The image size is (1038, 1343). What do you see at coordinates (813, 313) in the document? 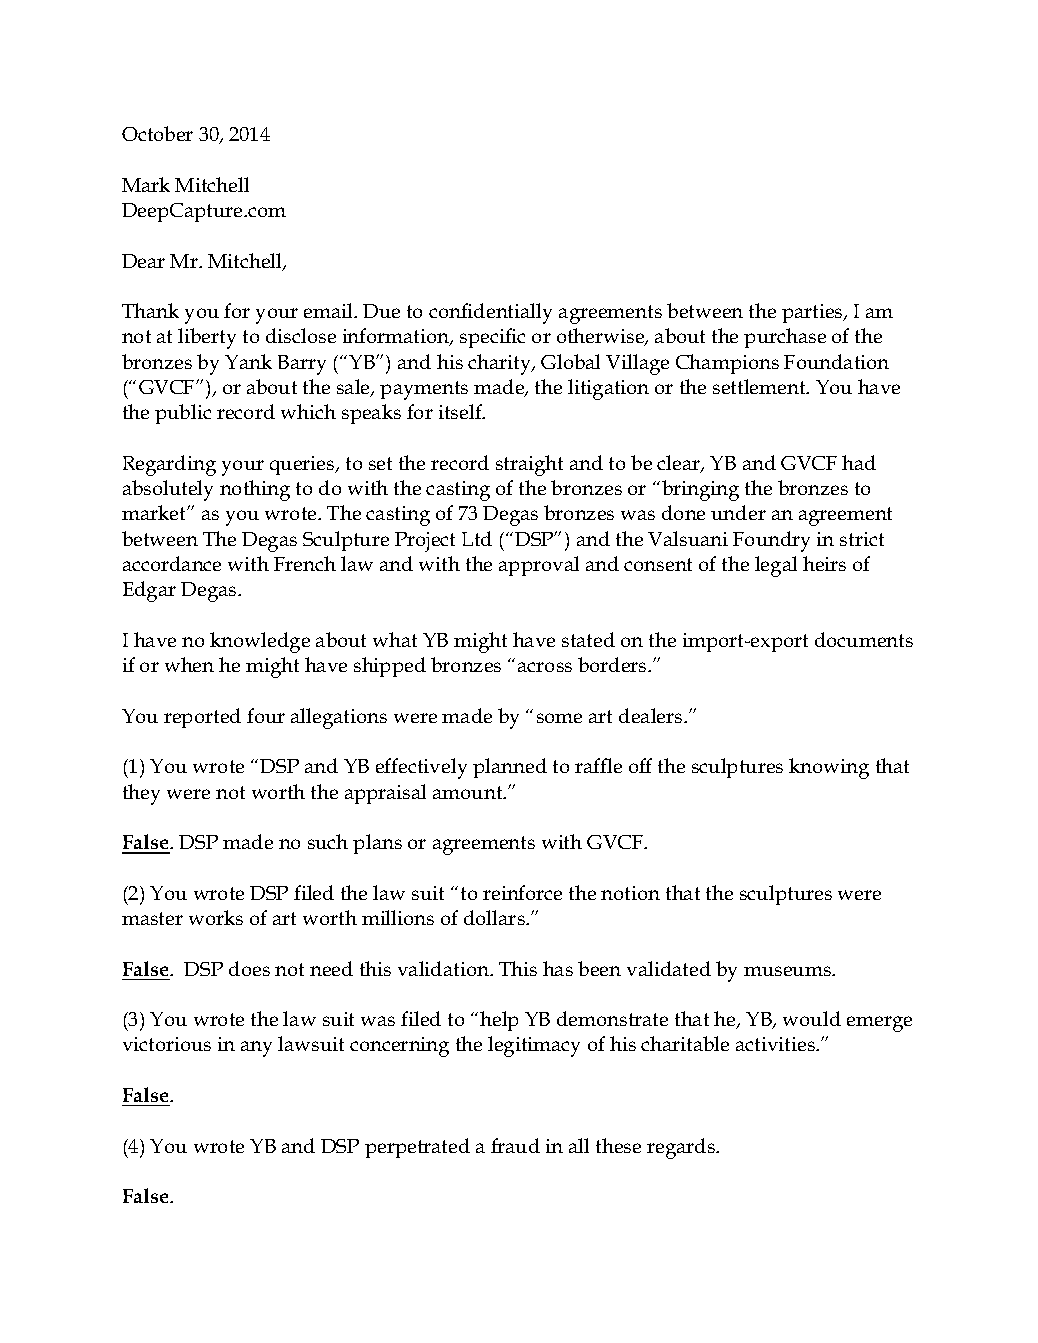
I see `parties` at bounding box center [813, 313].
